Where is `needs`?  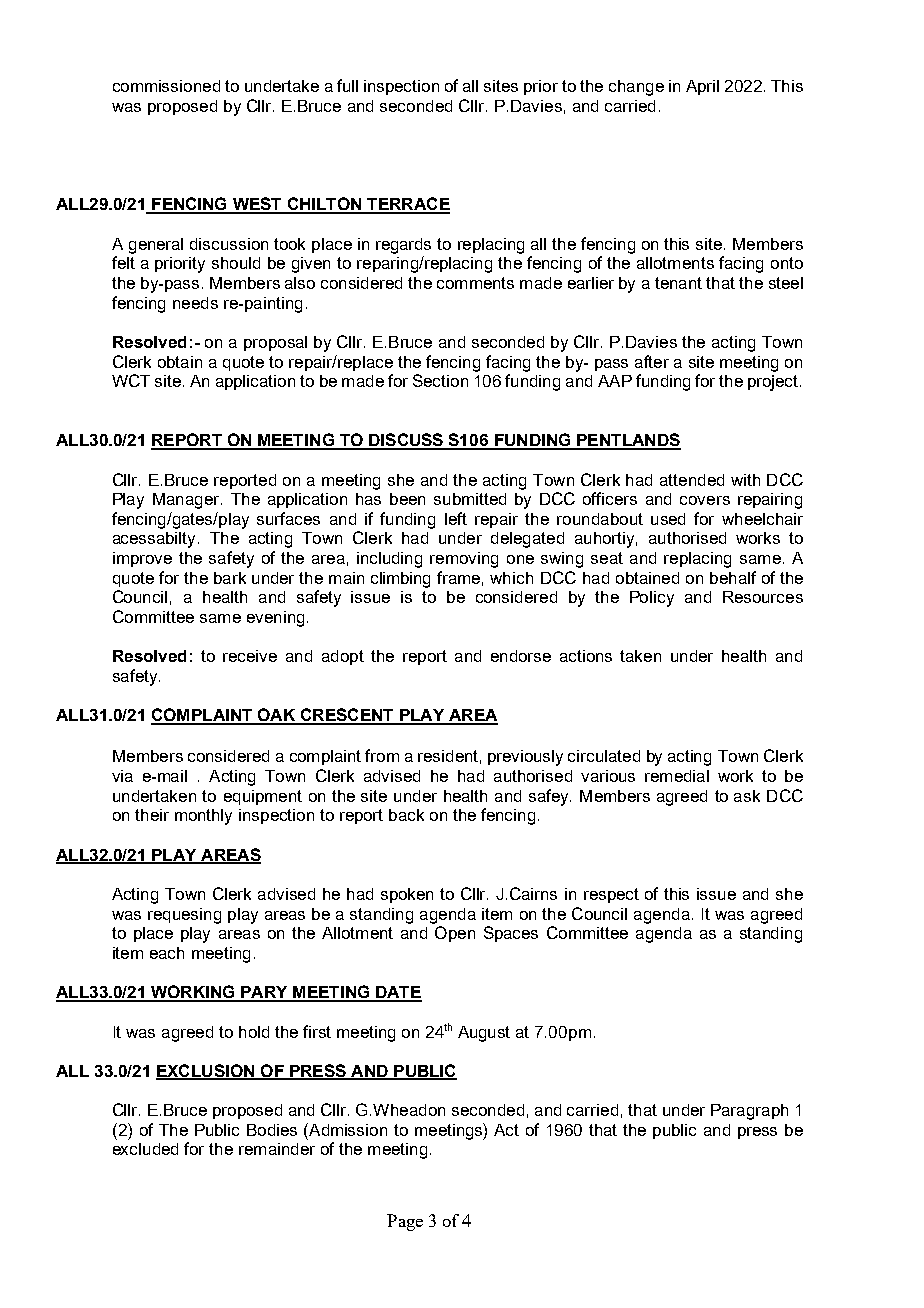
needs is located at coordinates (195, 303).
